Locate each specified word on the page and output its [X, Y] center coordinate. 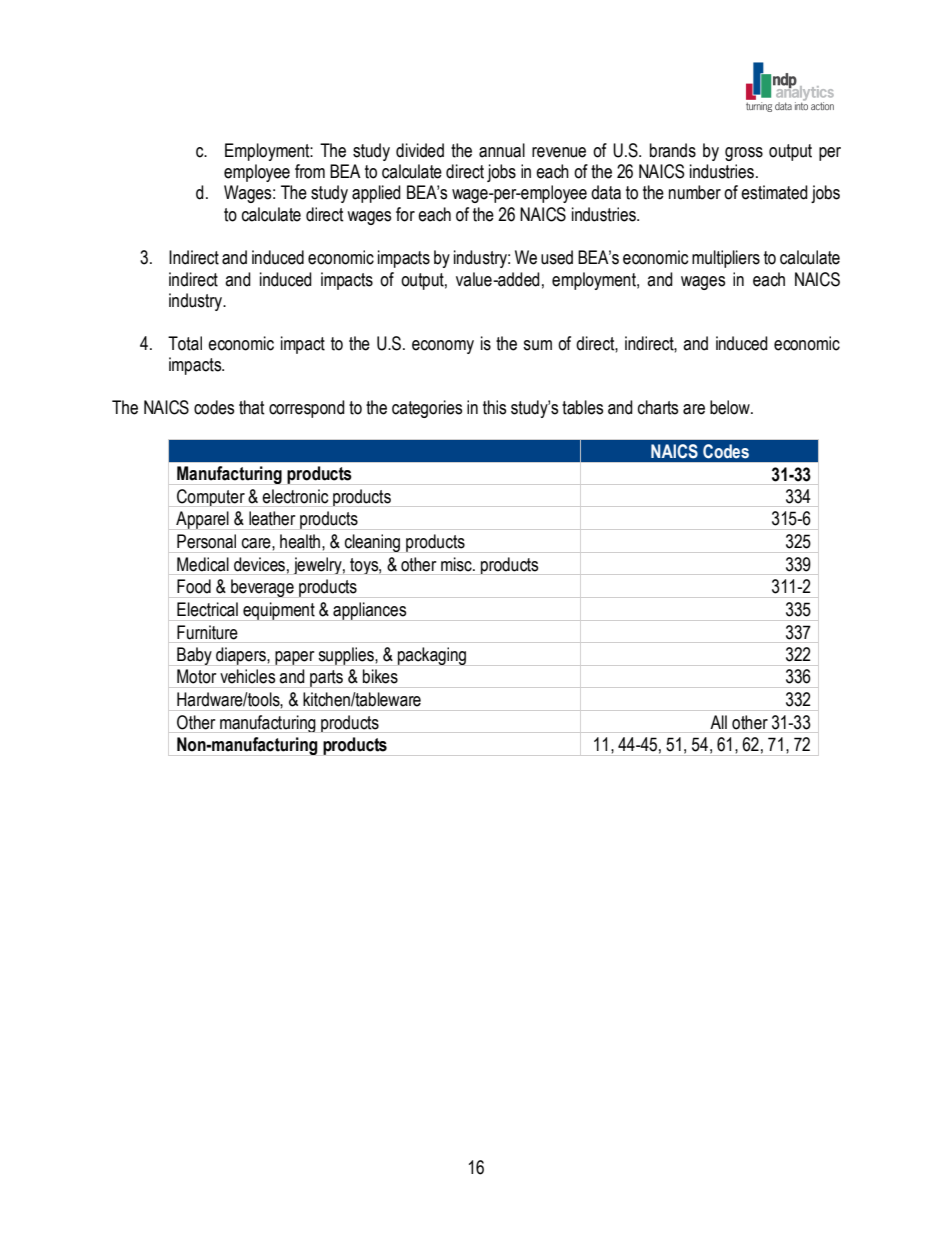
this [494, 407]
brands [673, 150]
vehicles [247, 676]
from [310, 171]
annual [502, 150]
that [252, 407]
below [731, 407]
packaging [432, 656]
